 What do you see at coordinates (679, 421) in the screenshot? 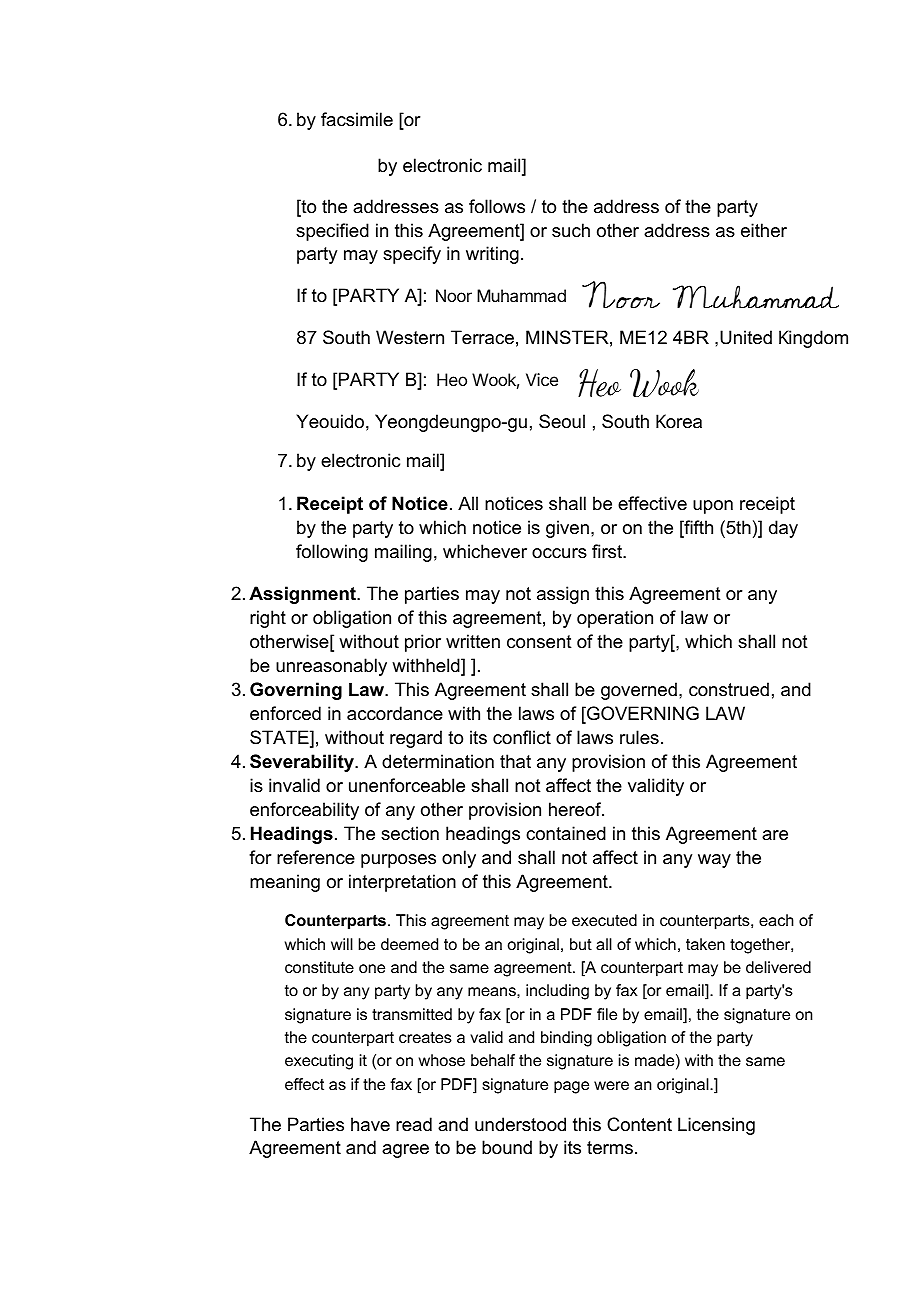
I see `Korea` at bounding box center [679, 421].
